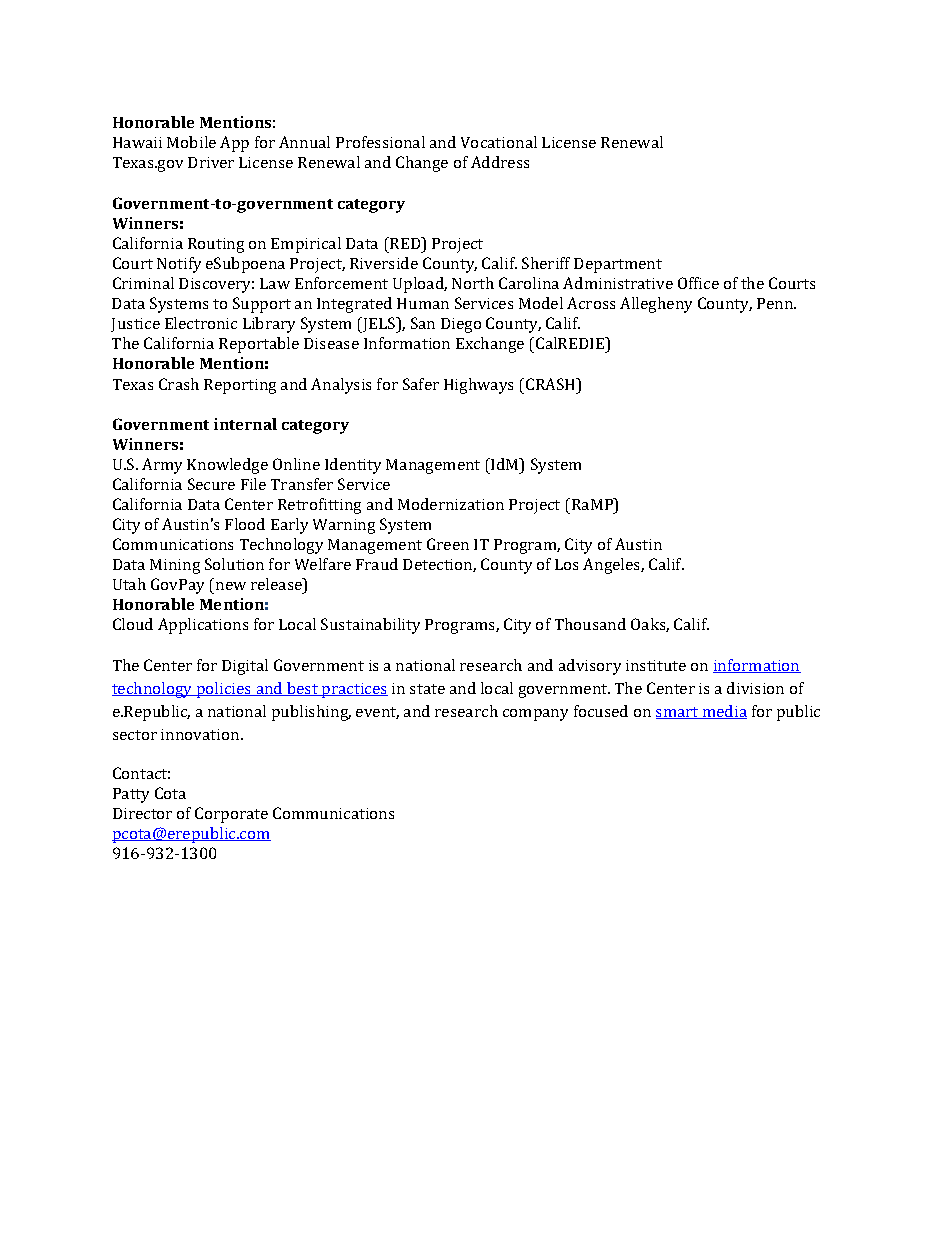 The height and width of the document is (1233, 952). Describe the element at coordinates (203, 626) in the document. I see `Applications` at that location.
